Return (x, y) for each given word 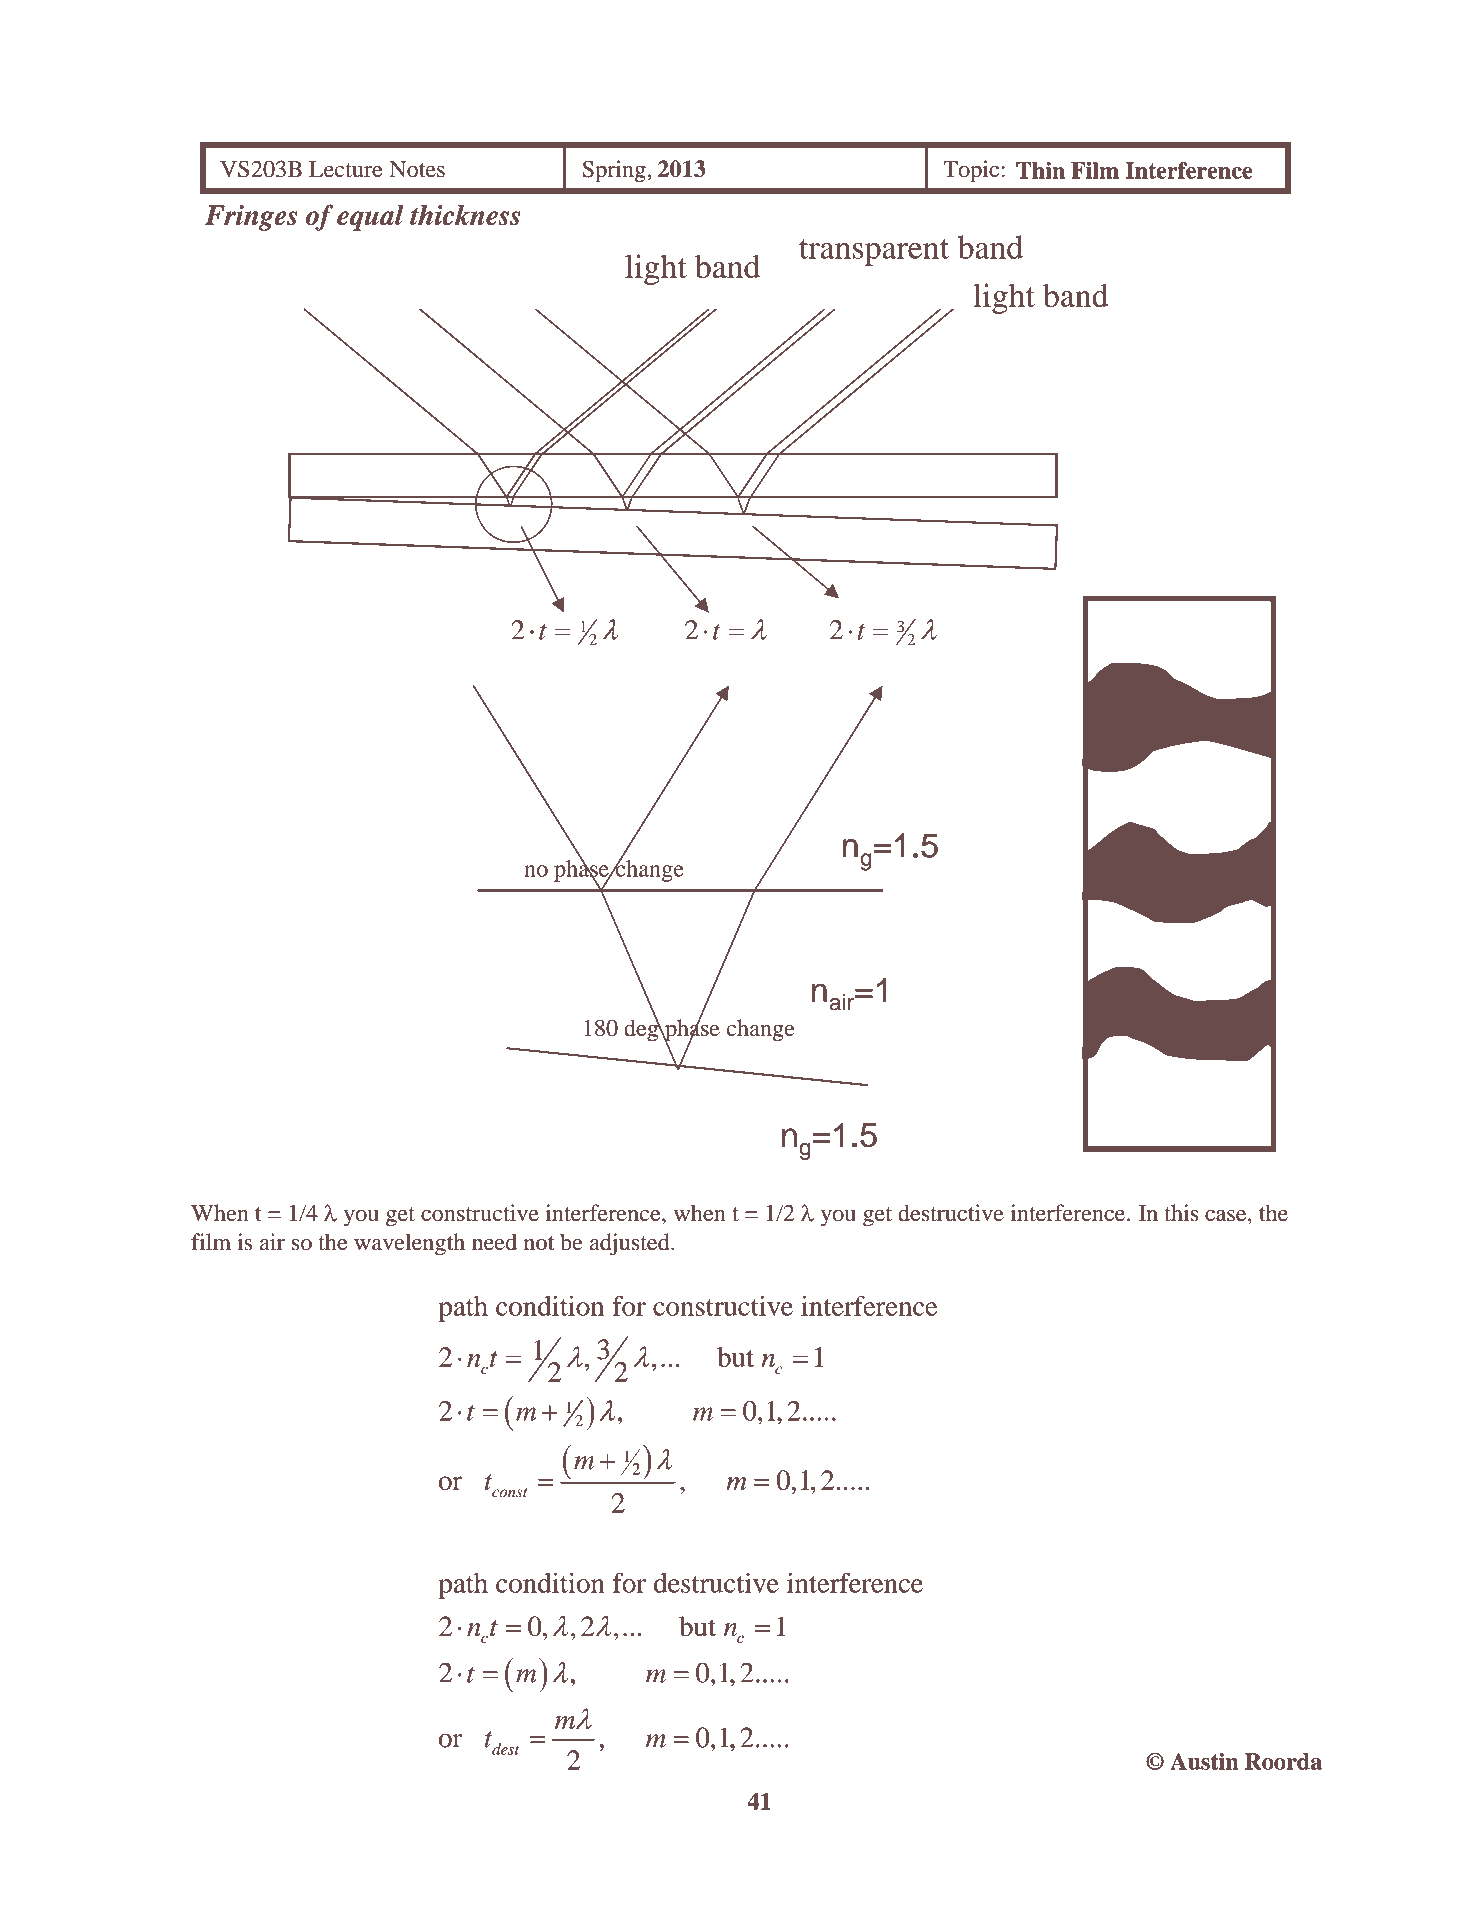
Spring (615, 171)
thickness (465, 215)
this (1181, 1213)
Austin (1204, 1761)
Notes (417, 169)
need (494, 1242)
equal (370, 217)
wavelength (409, 1244)
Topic (971, 171)
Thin (1040, 170)
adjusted (631, 1244)
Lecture (345, 169)
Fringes (251, 218)
